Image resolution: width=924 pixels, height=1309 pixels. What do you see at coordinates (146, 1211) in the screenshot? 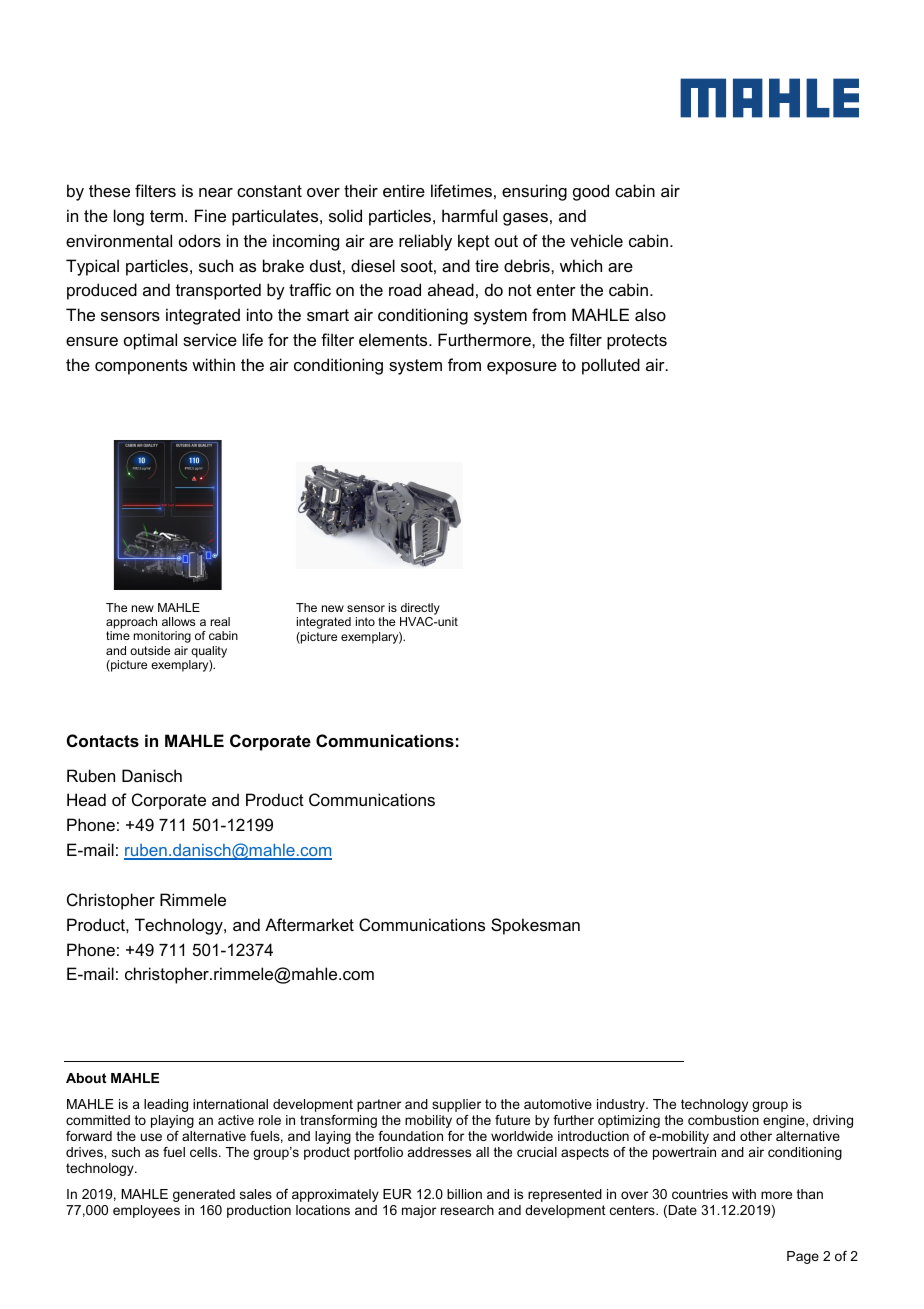
I see `employees` at bounding box center [146, 1211].
